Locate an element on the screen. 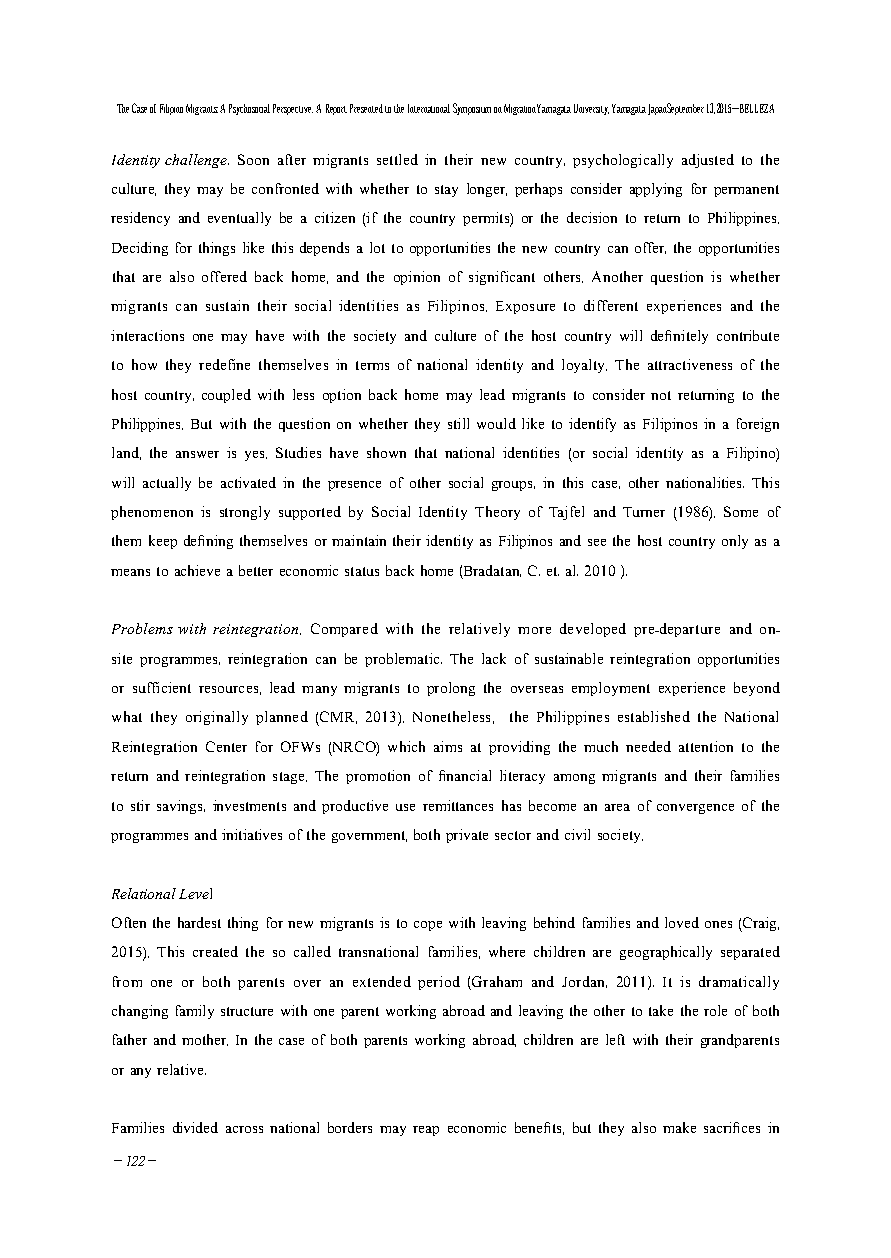  reap is located at coordinates (426, 1131).
